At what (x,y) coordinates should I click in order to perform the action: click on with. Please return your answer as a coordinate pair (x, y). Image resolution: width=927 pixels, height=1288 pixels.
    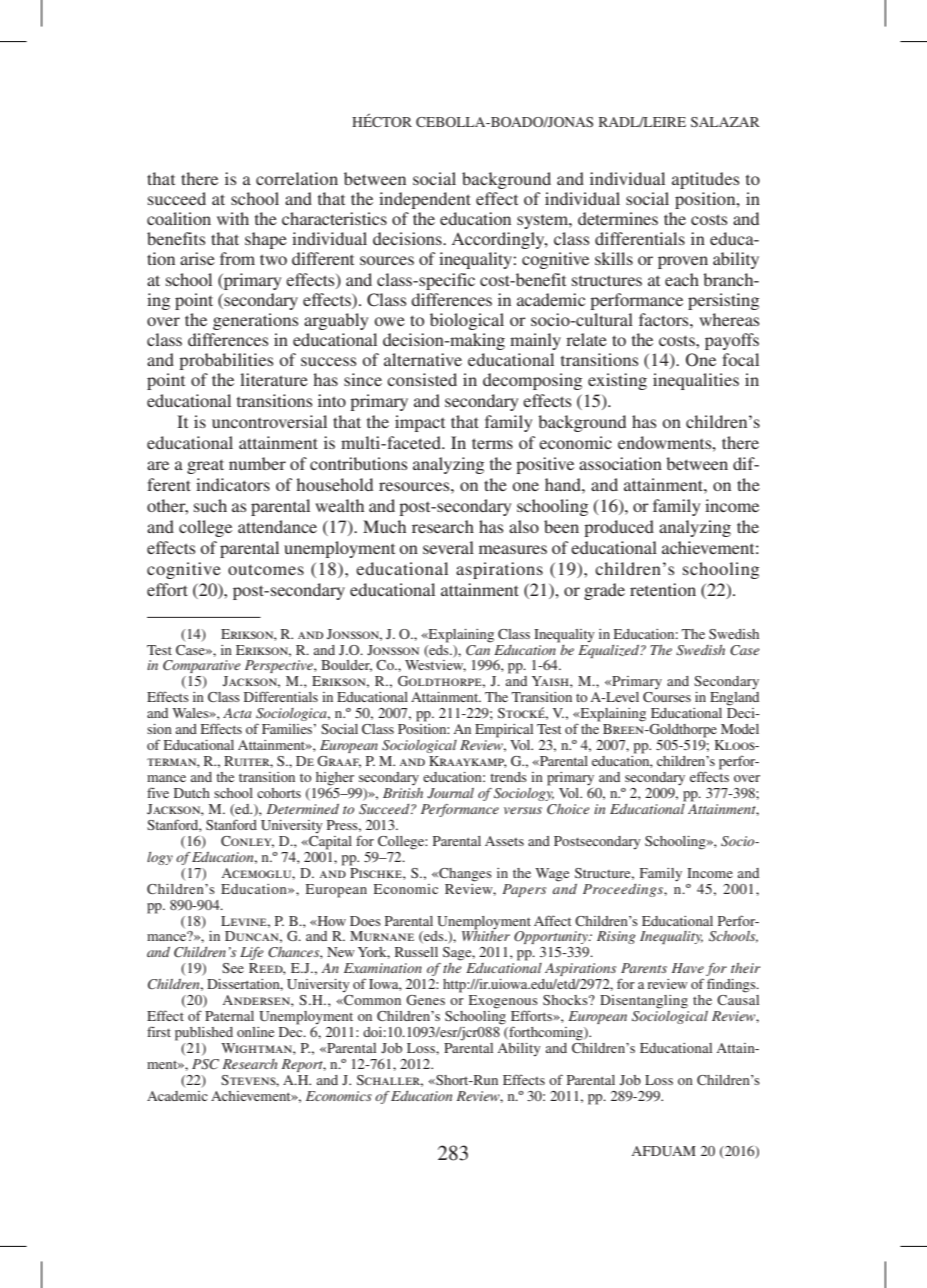
    Looking at the image, I should click on (233, 218).
